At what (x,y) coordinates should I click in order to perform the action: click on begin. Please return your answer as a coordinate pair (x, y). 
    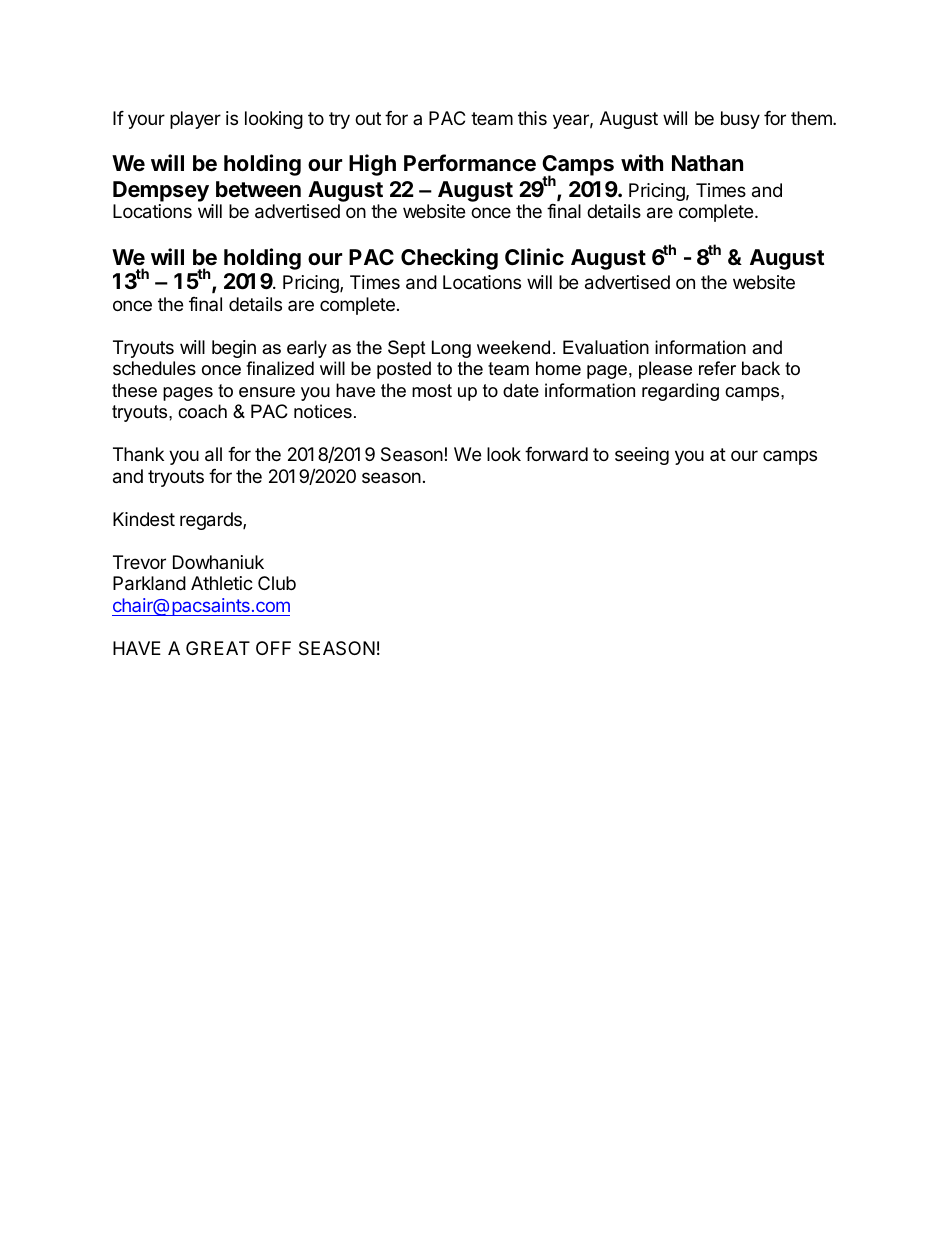
    Looking at the image, I should click on (234, 349).
